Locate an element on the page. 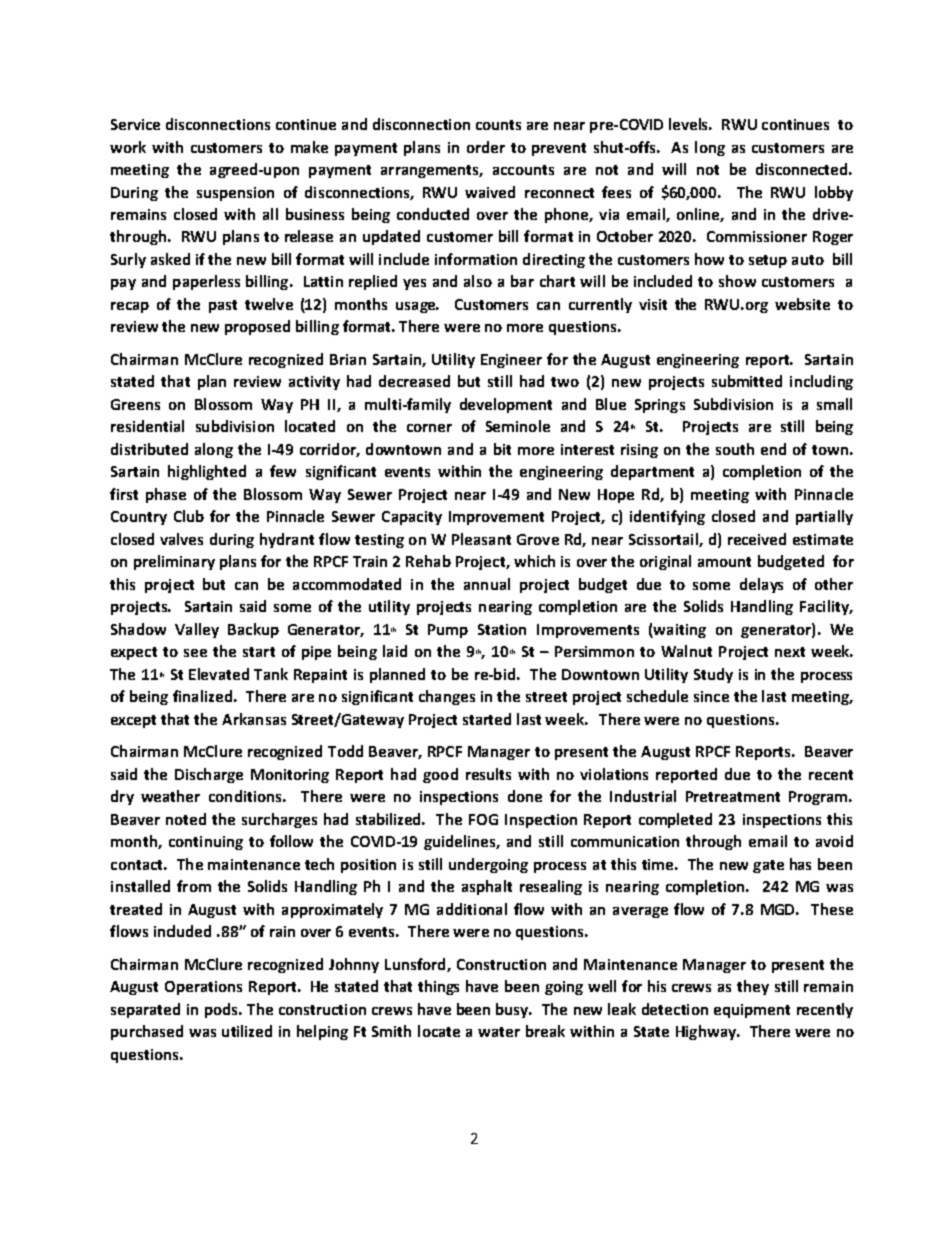 This document has height=1233, width=952. changes is located at coordinates (447, 697).
